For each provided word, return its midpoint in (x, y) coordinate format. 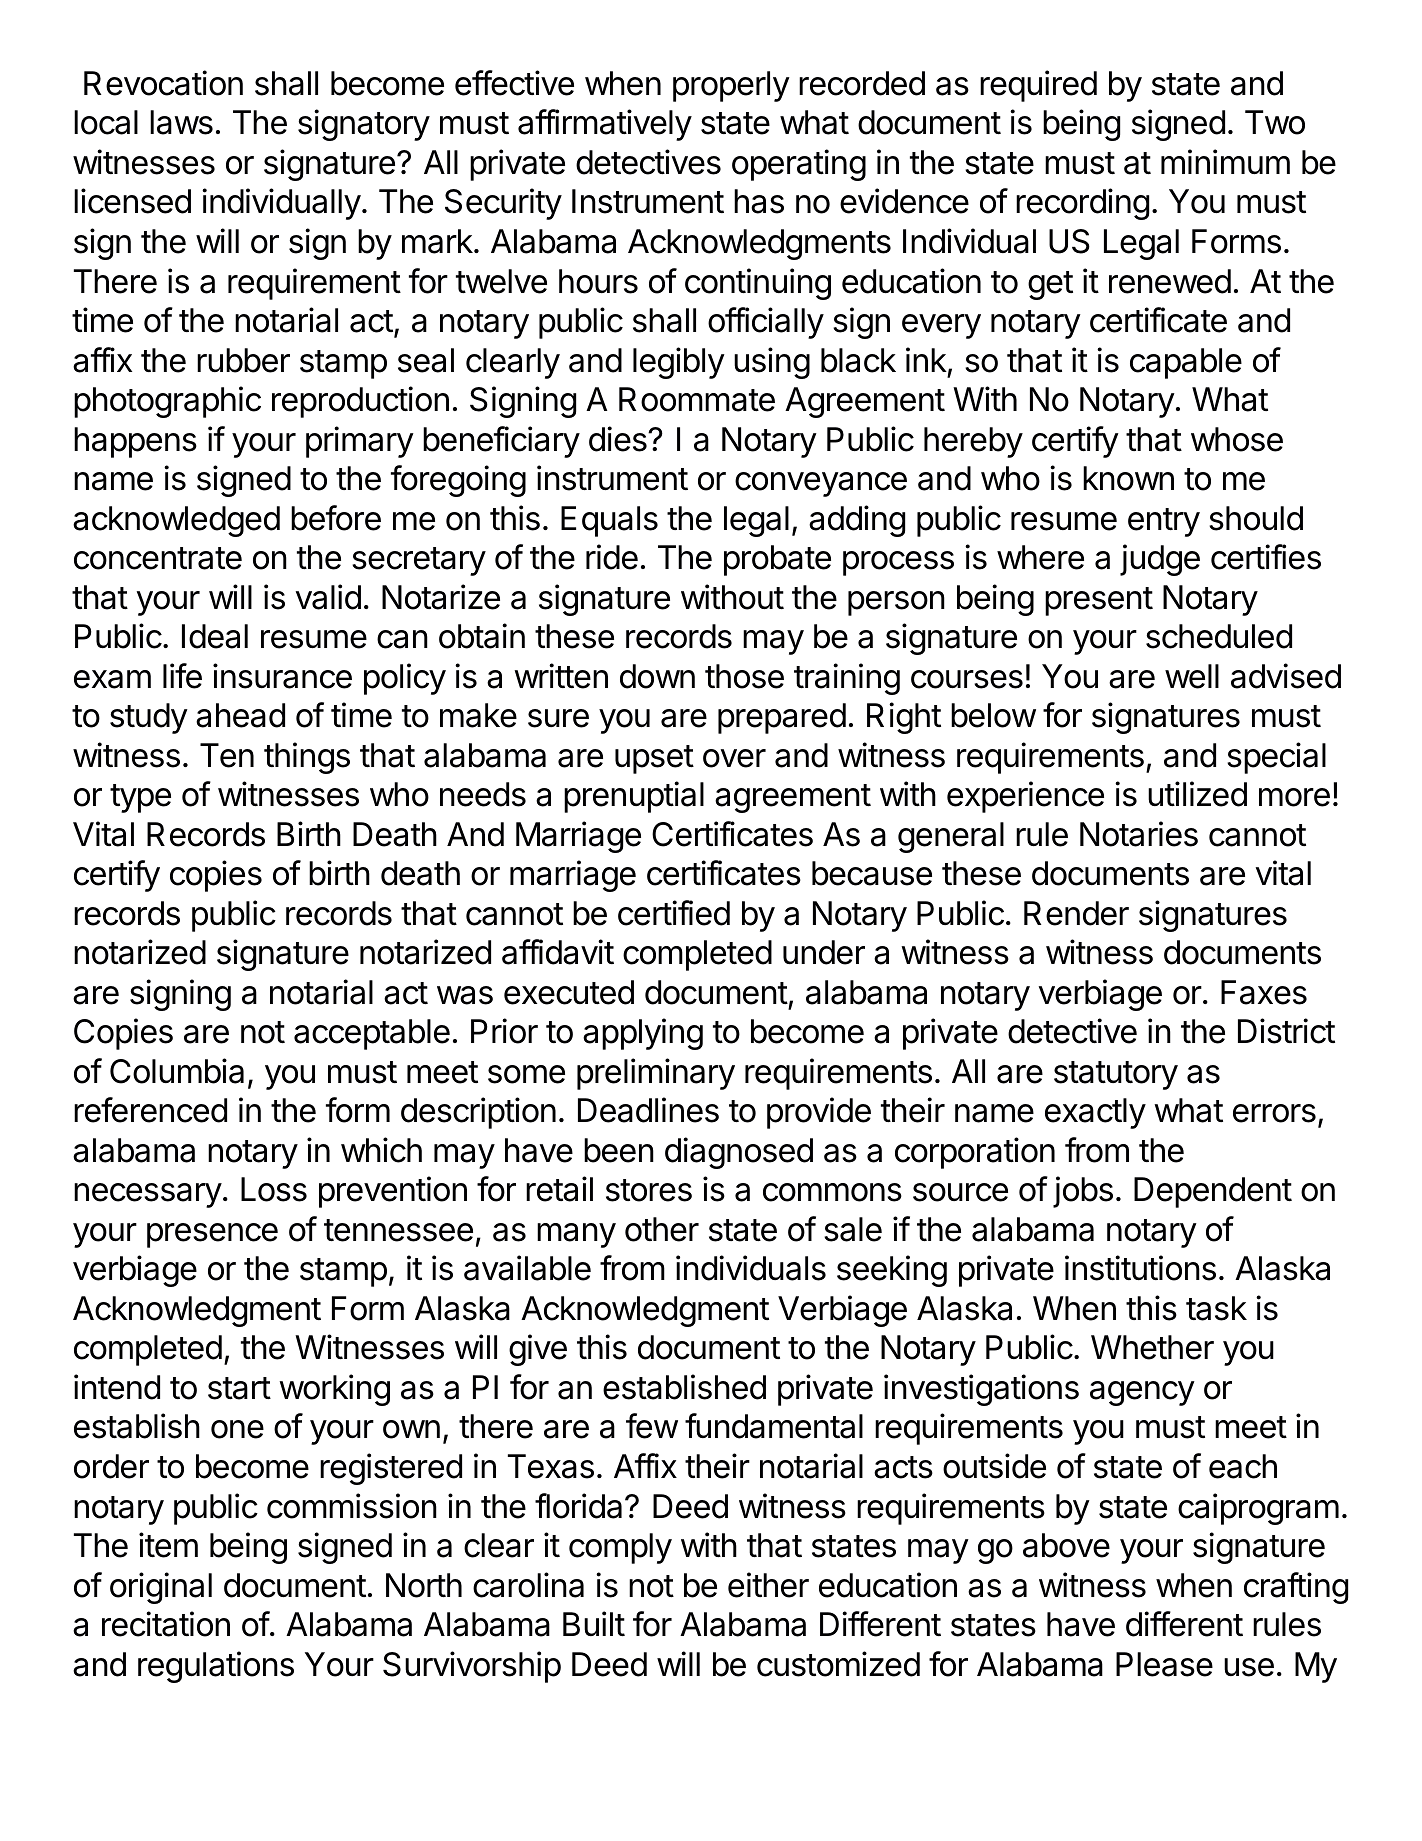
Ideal (215, 636)
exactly (1095, 1113)
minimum (1225, 161)
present (1099, 601)
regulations (216, 1667)
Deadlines (648, 1110)
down (657, 676)
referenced (150, 1110)
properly (731, 86)
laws (181, 122)
